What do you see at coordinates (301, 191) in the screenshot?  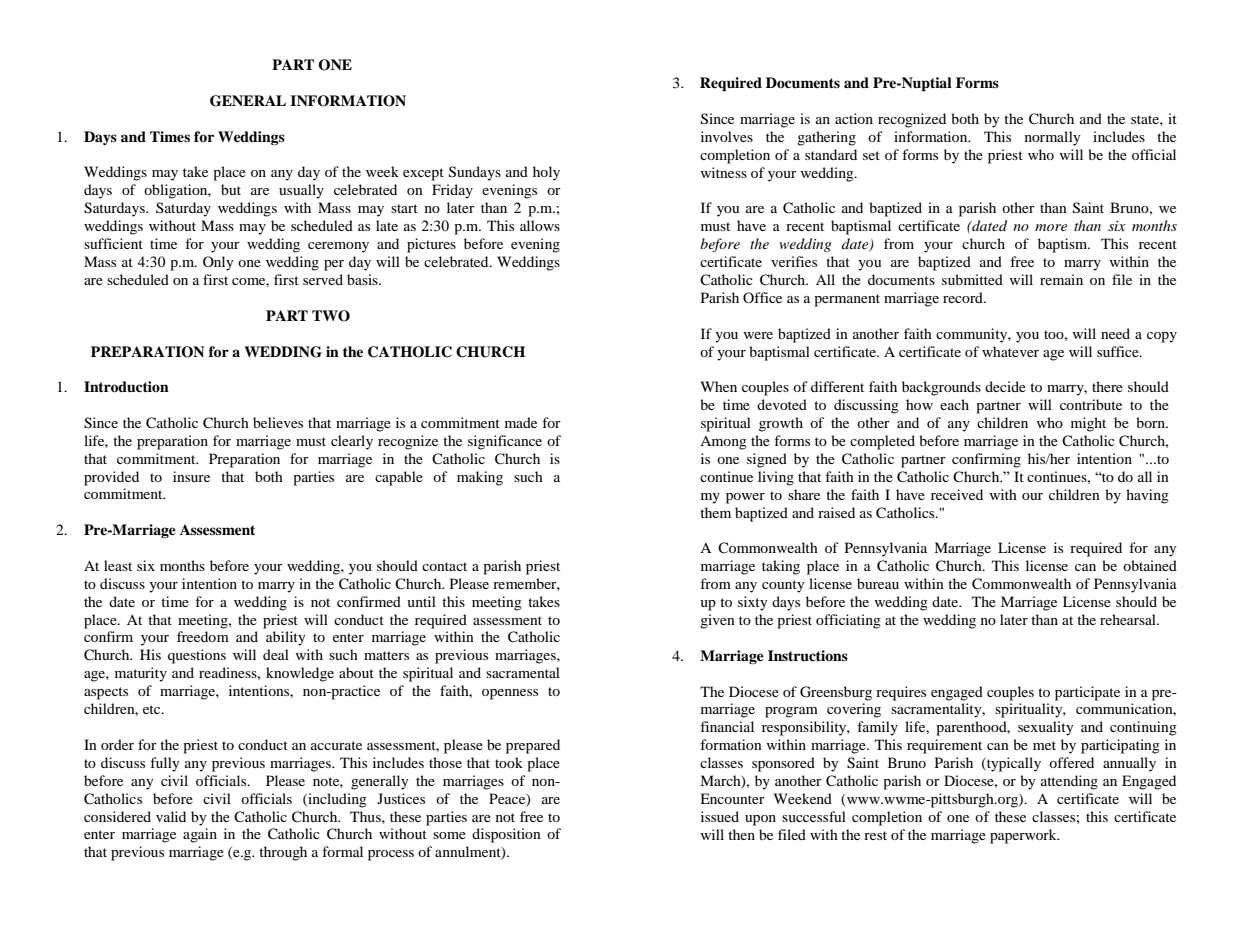 I see `usually` at bounding box center [301, 191].
